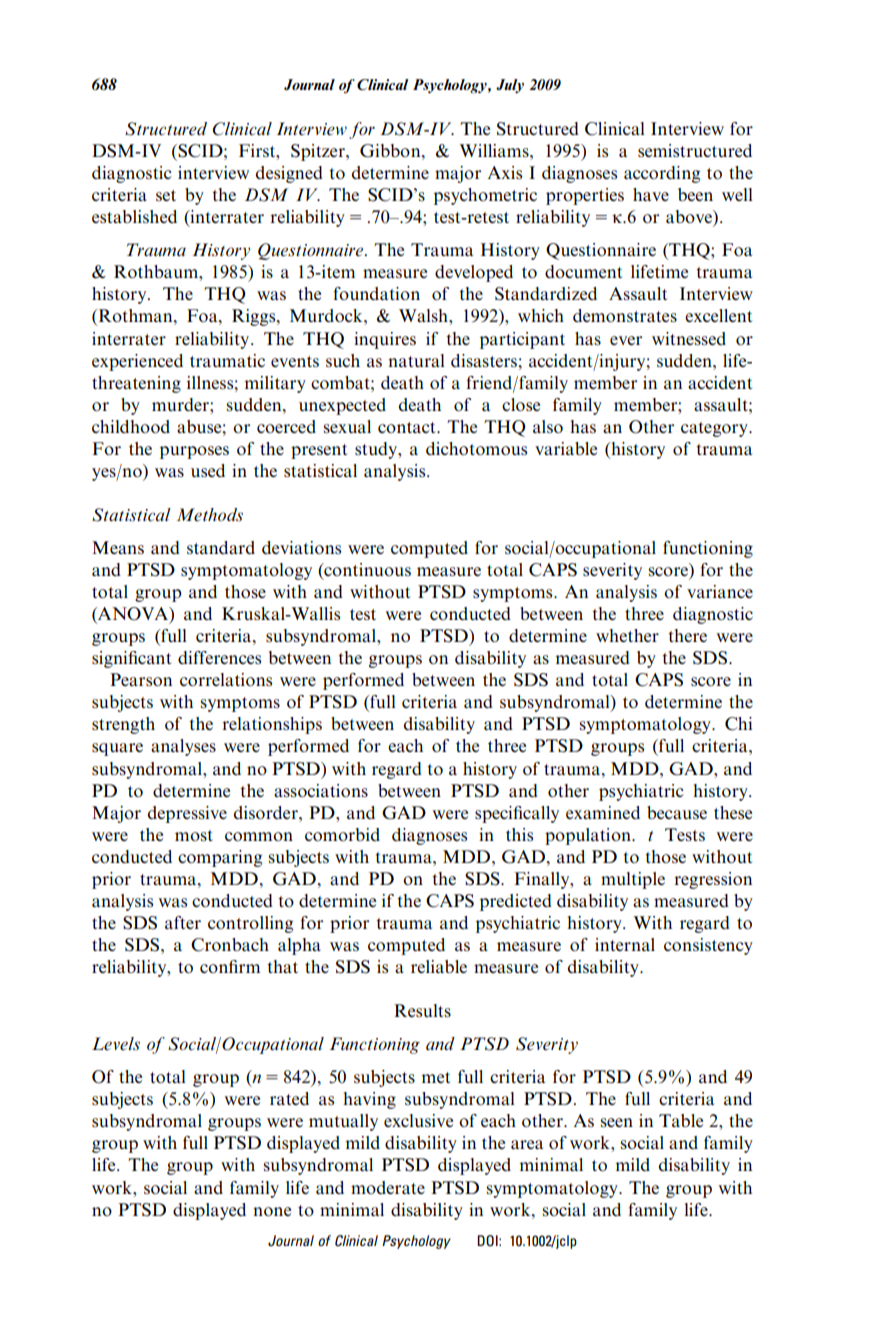 The width and height of the screenshot is (896, 1328). I want to click on natural, so click(416, 360).
